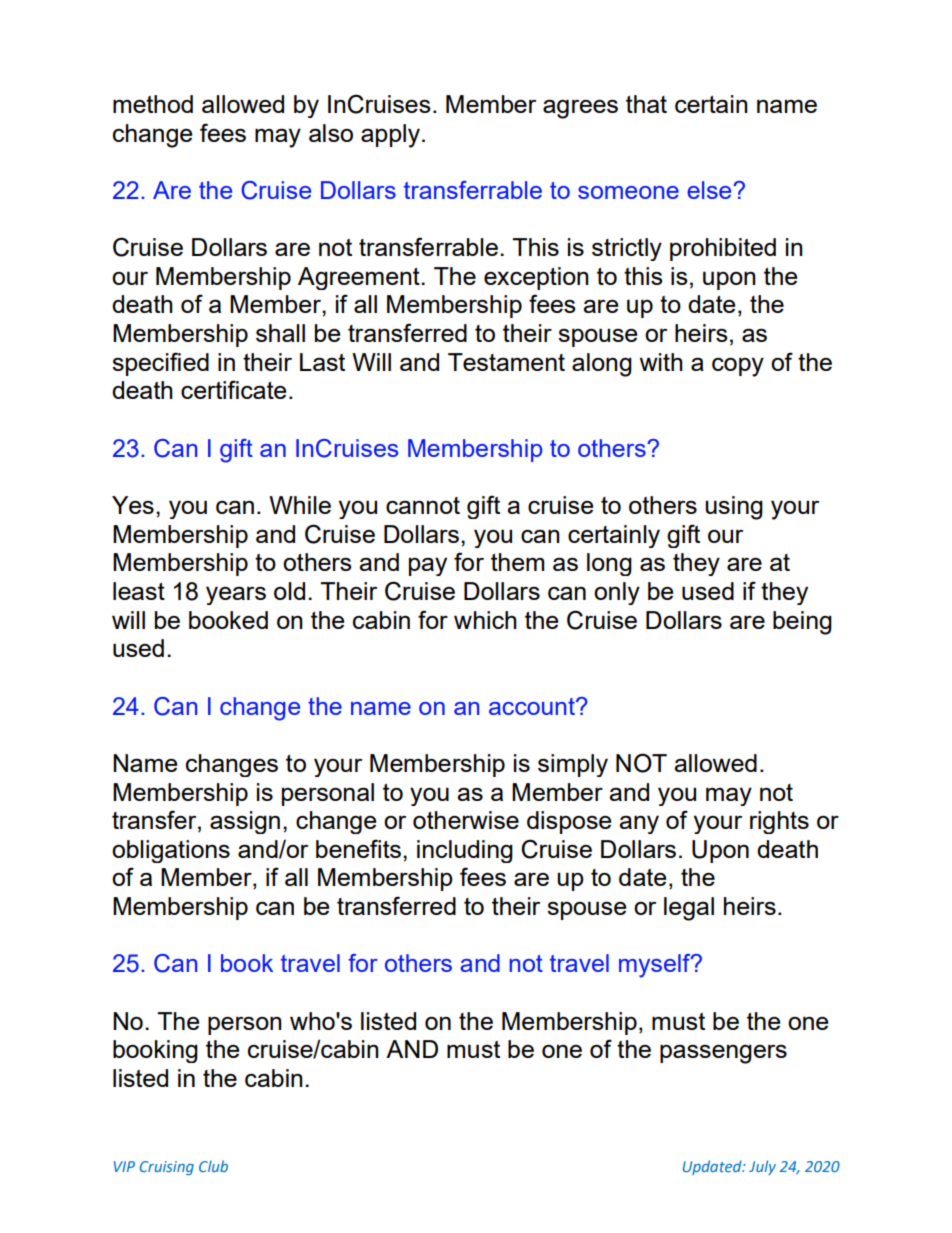 The width and height of the screenshot is (952, 1233). What do you see at coordinates (710, 190) in the screenshot?
I see `else` at bounding box center [710, 190].
